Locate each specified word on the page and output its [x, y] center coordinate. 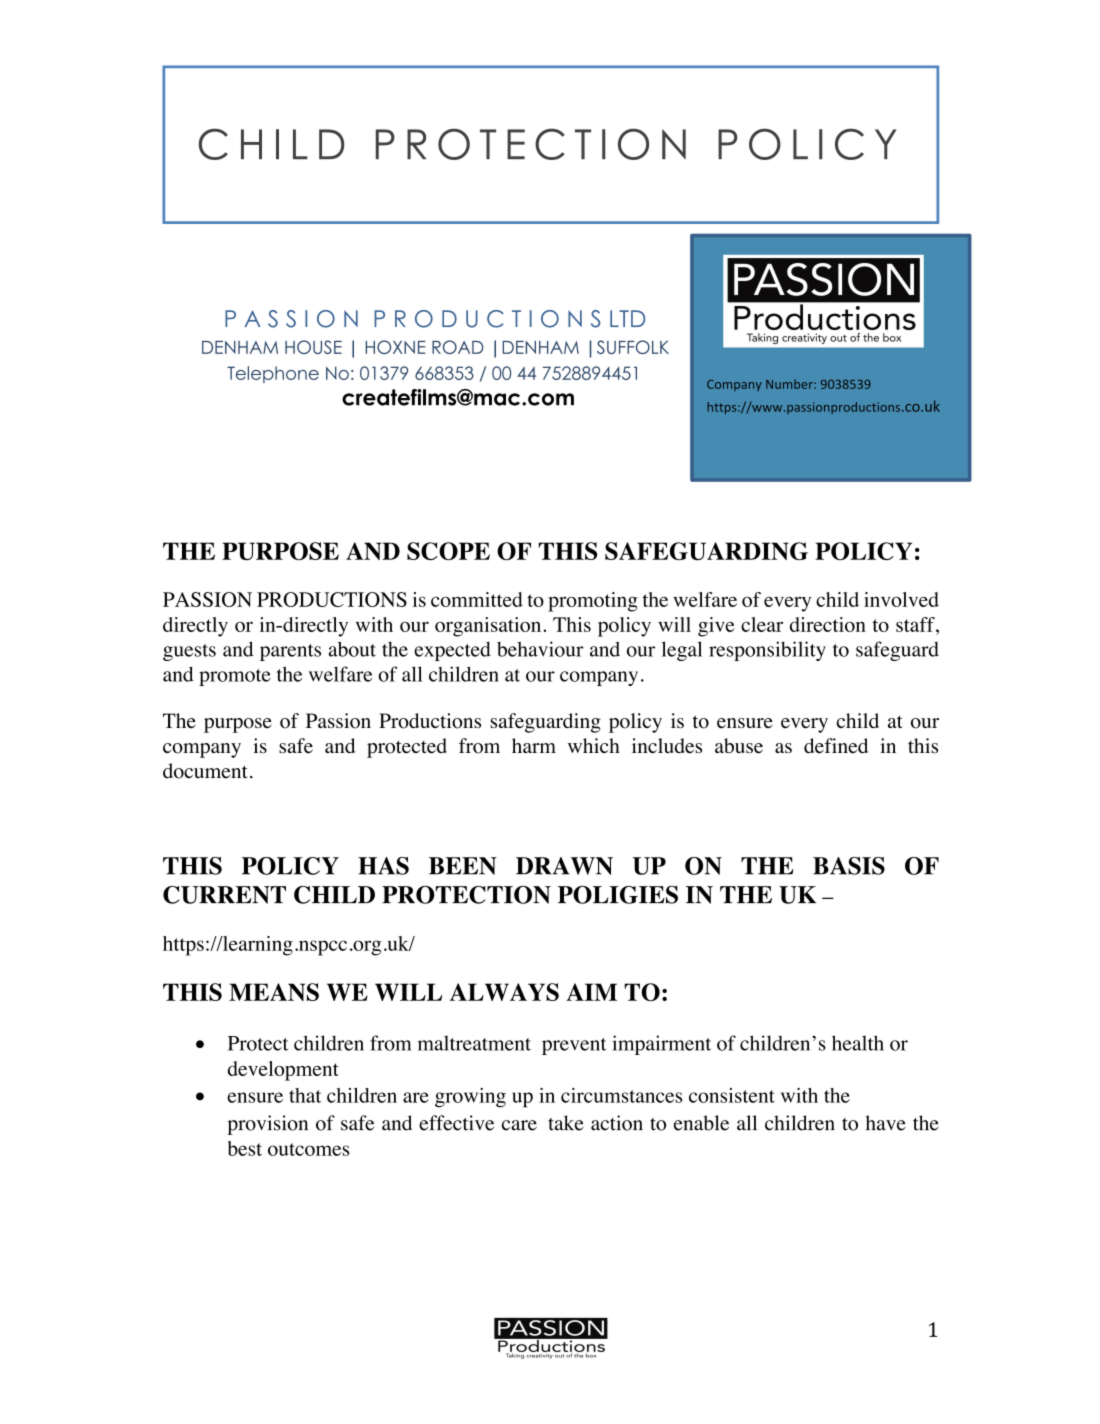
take [565, 1123]
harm [534, 745]
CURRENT [224, 895]
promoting [593, 602]
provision [267, 1125]
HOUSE [313, 347]
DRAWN [564, 866]
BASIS [849, 866]
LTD [627, 318]
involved [901, 599]
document [205, 771]
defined [836, 746]
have [886, 1123]
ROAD [457, 347]
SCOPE [448, 551]
